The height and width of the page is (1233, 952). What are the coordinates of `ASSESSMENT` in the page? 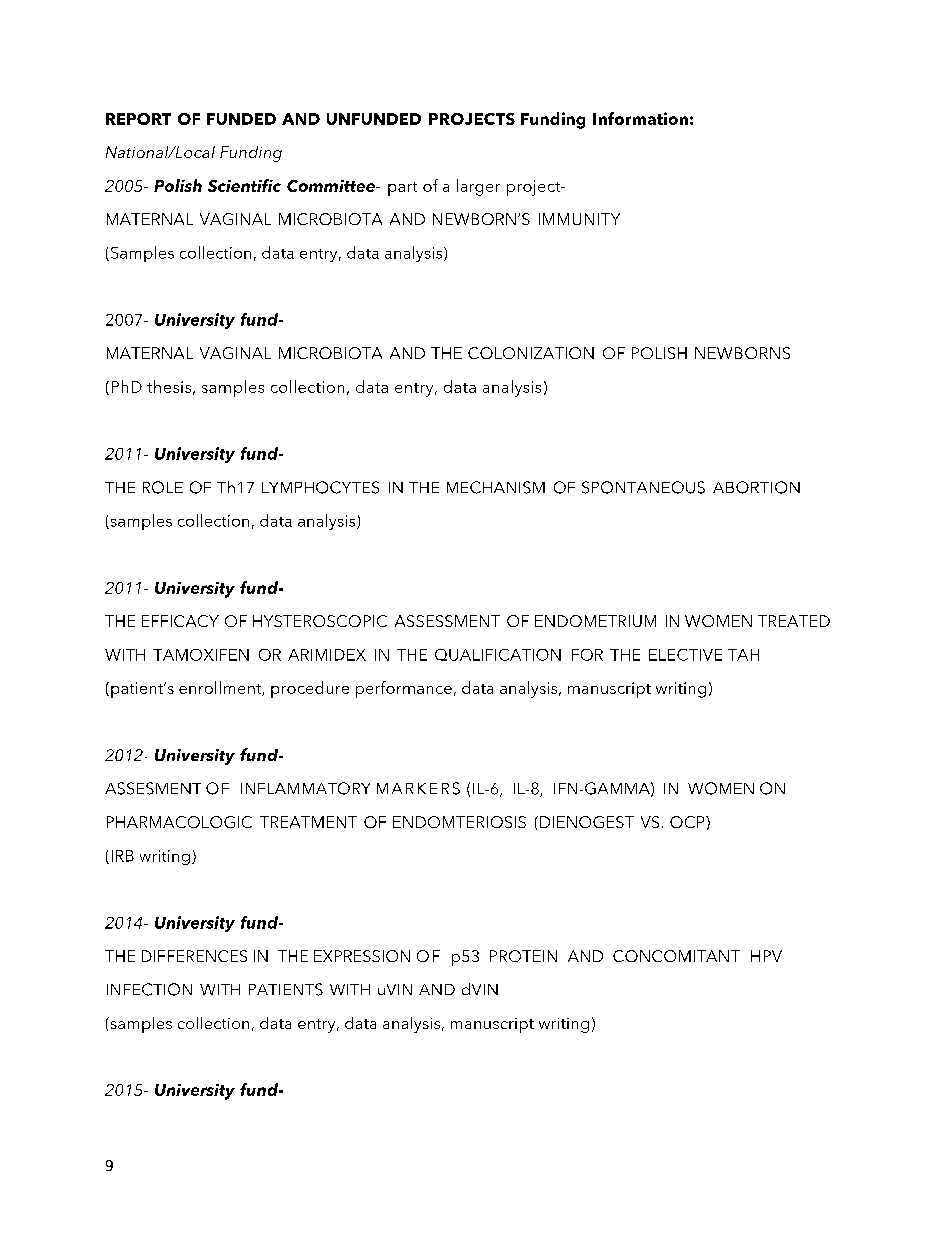 It's located at (447, 621).
